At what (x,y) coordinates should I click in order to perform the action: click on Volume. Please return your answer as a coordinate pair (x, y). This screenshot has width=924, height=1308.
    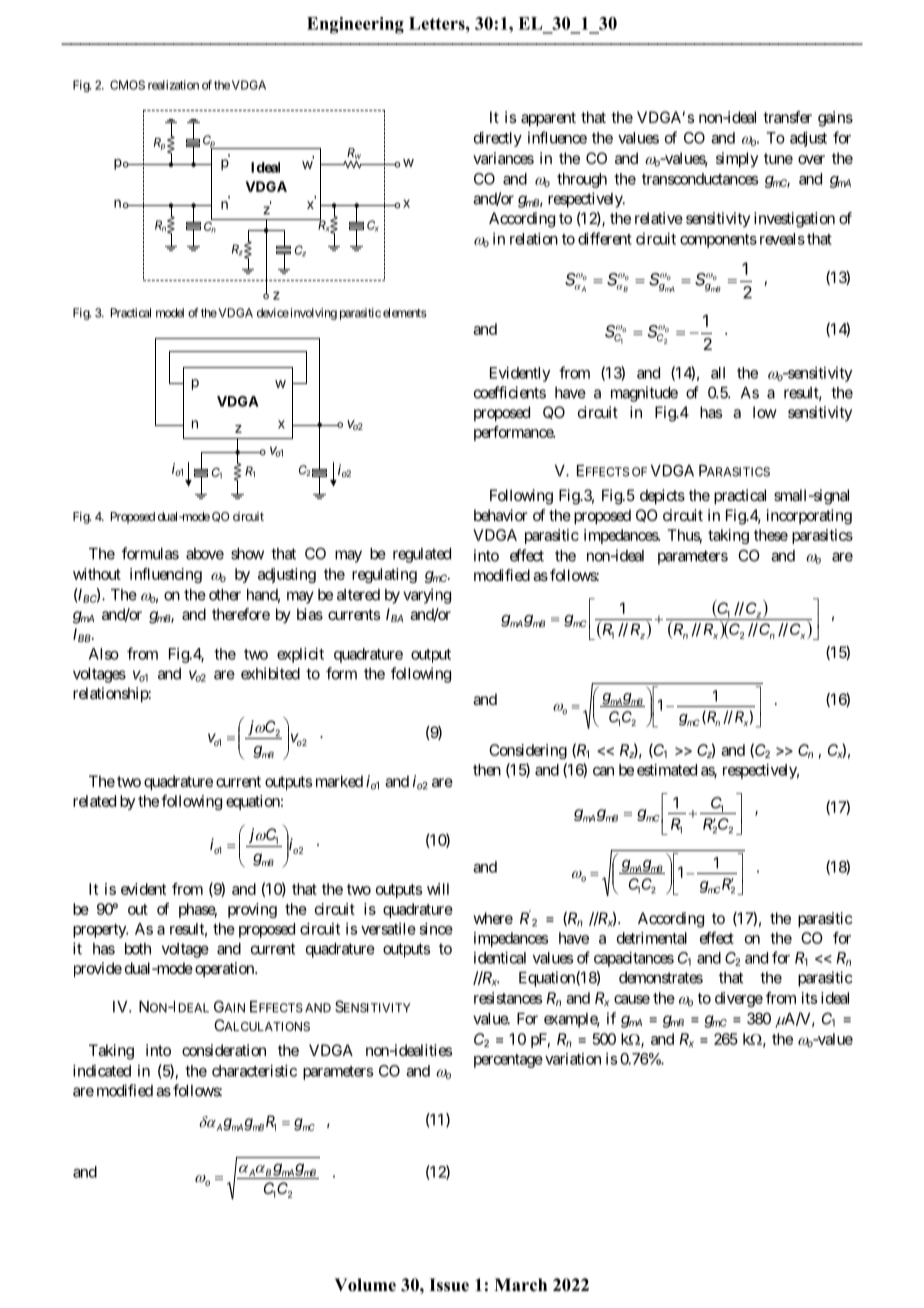
    Looking at the image, I should click on (365, 1285).
